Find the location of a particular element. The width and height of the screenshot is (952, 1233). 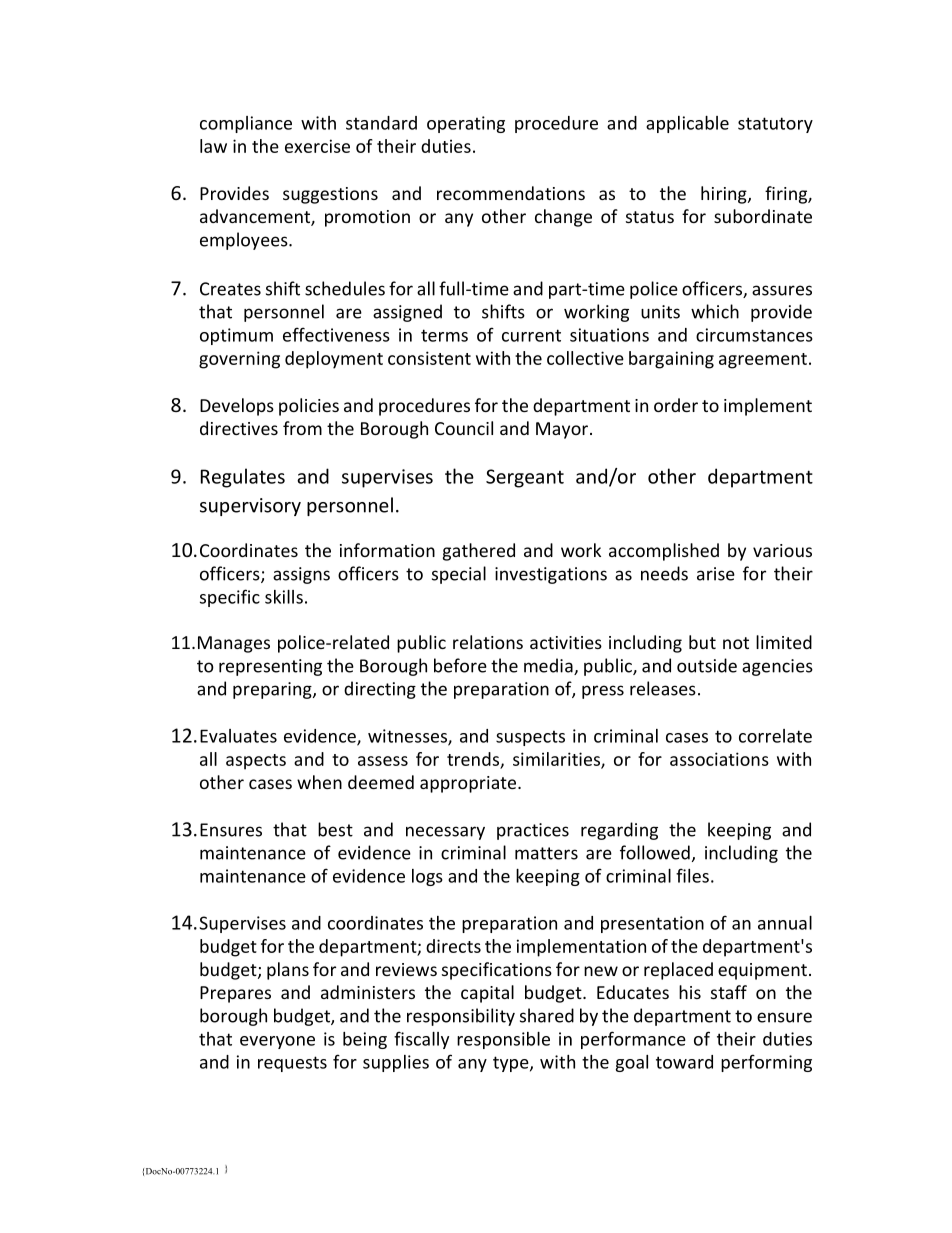

suspects is located at coordinates (530, 738).
